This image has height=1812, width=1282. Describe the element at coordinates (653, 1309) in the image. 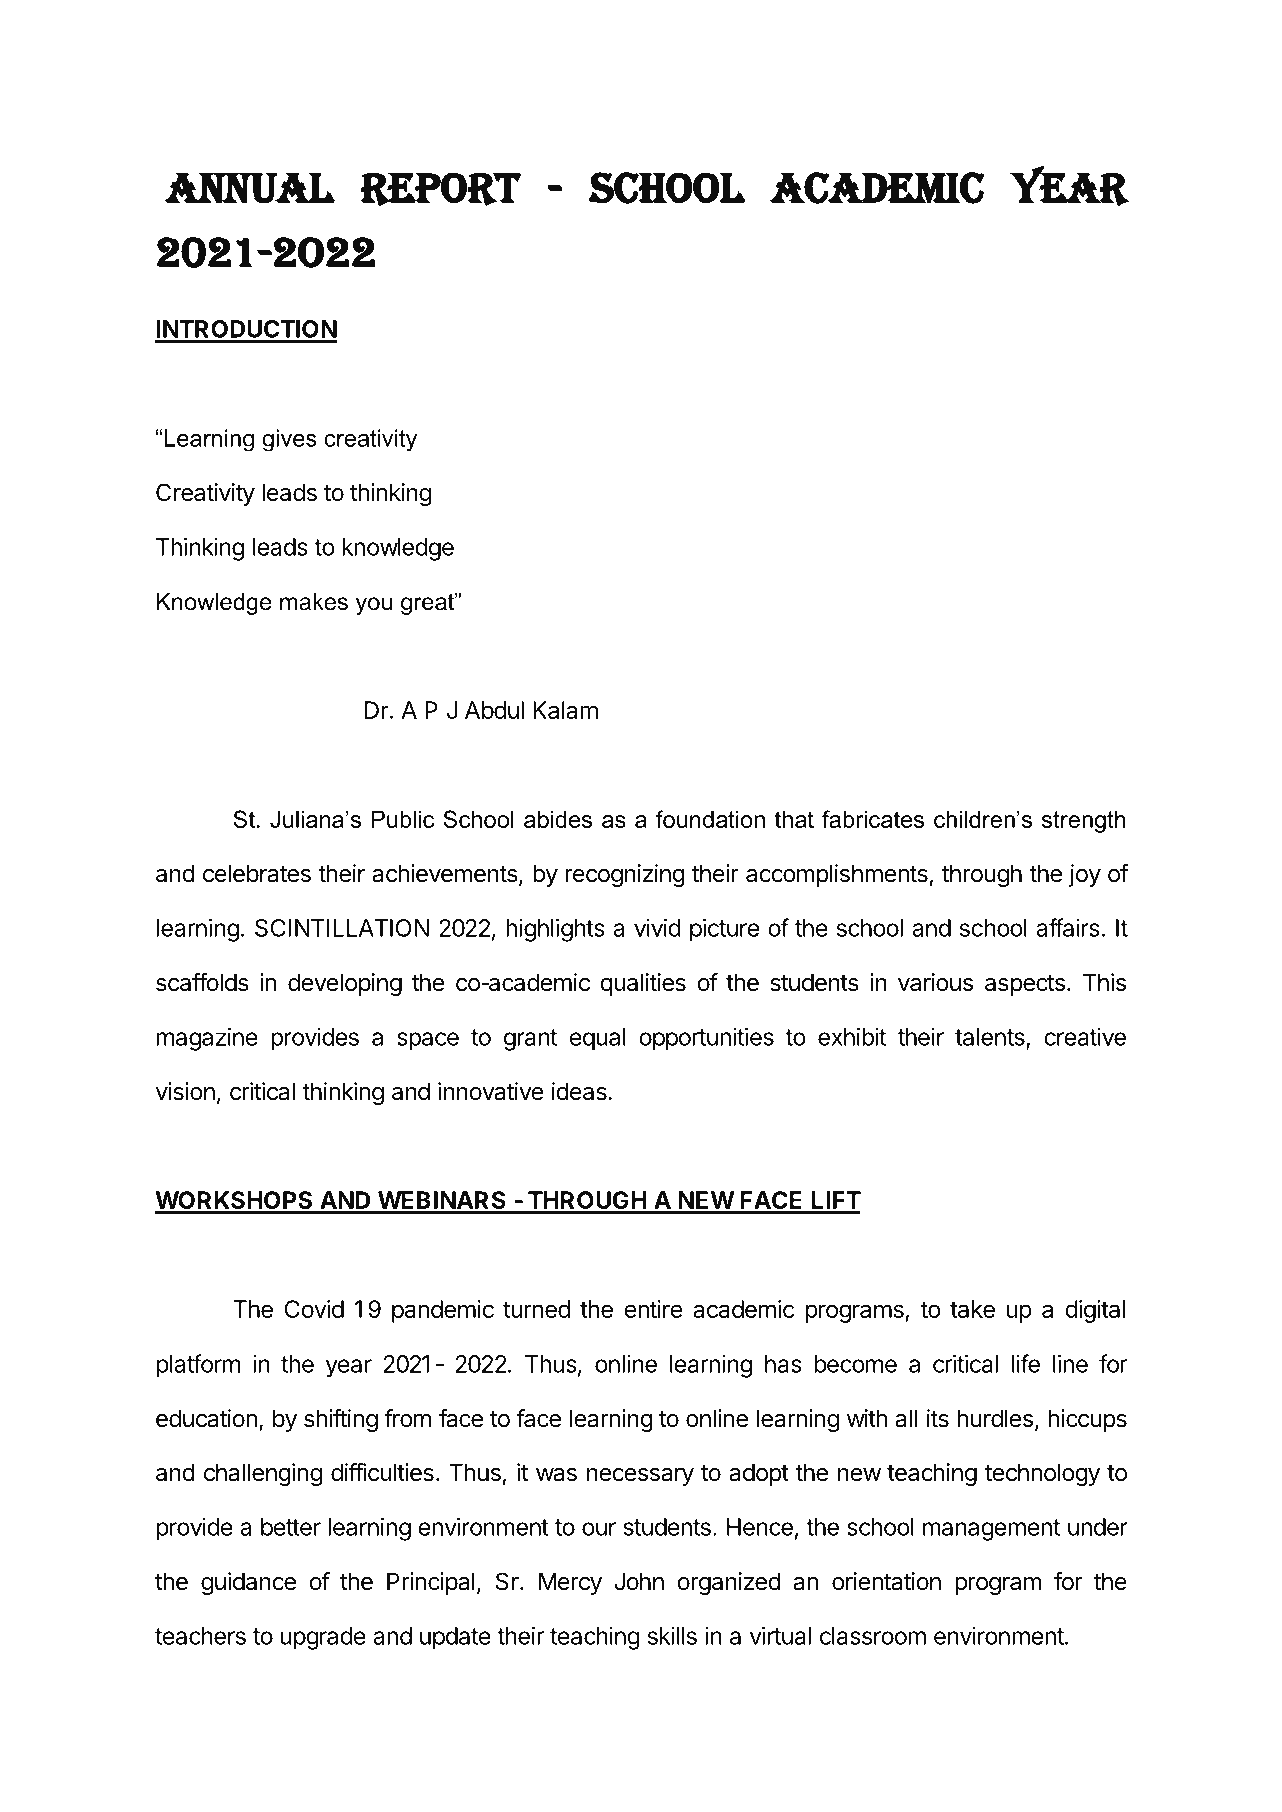

I see `entire` at that location.
